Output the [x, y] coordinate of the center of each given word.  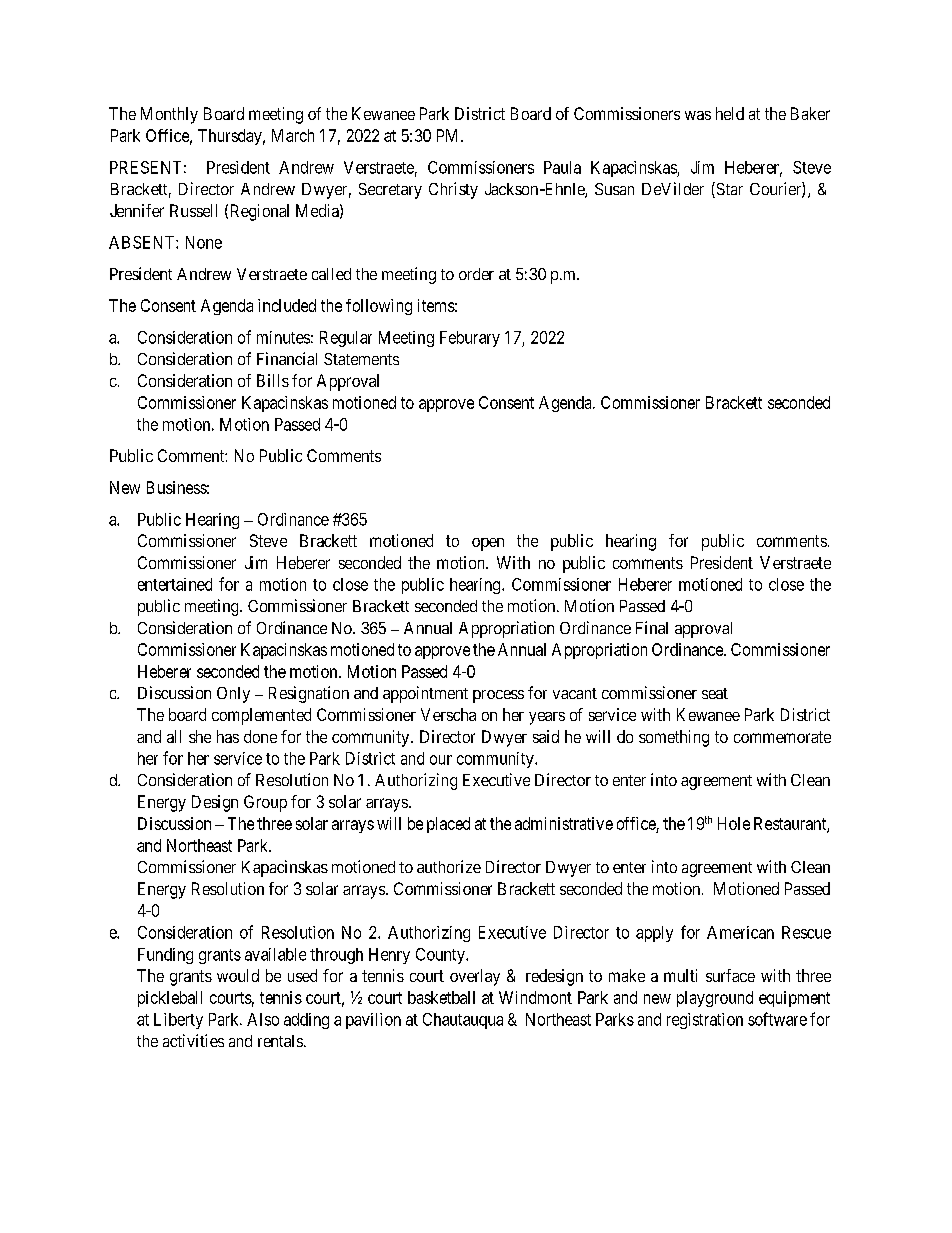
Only [233, 695]
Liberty [178, 1021]
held [730, 113]
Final [652, 627]
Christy [453, 190]
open [488, 544]
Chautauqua [463, 1021]
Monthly [169, 115]
